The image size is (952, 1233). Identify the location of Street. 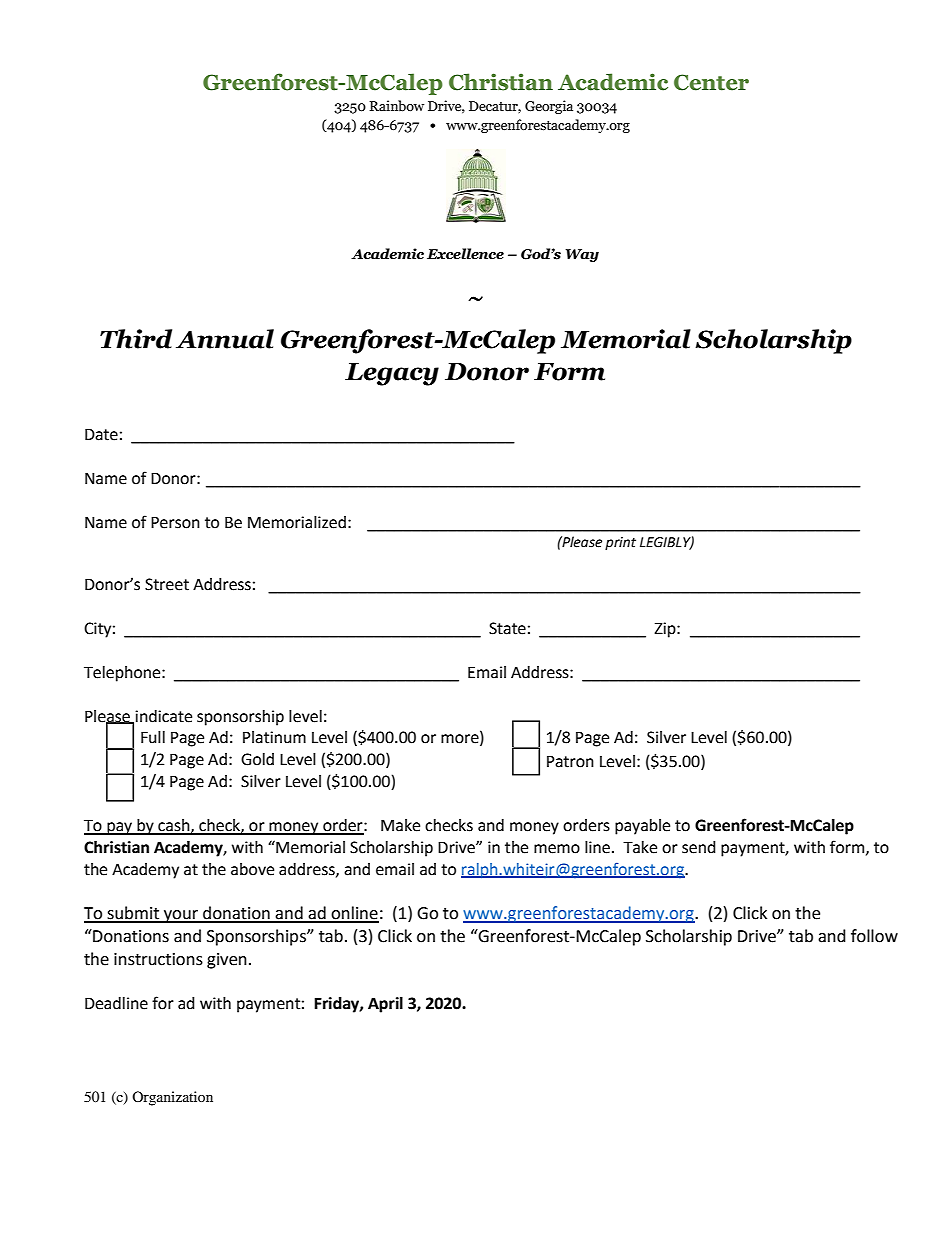
(167, 584).
